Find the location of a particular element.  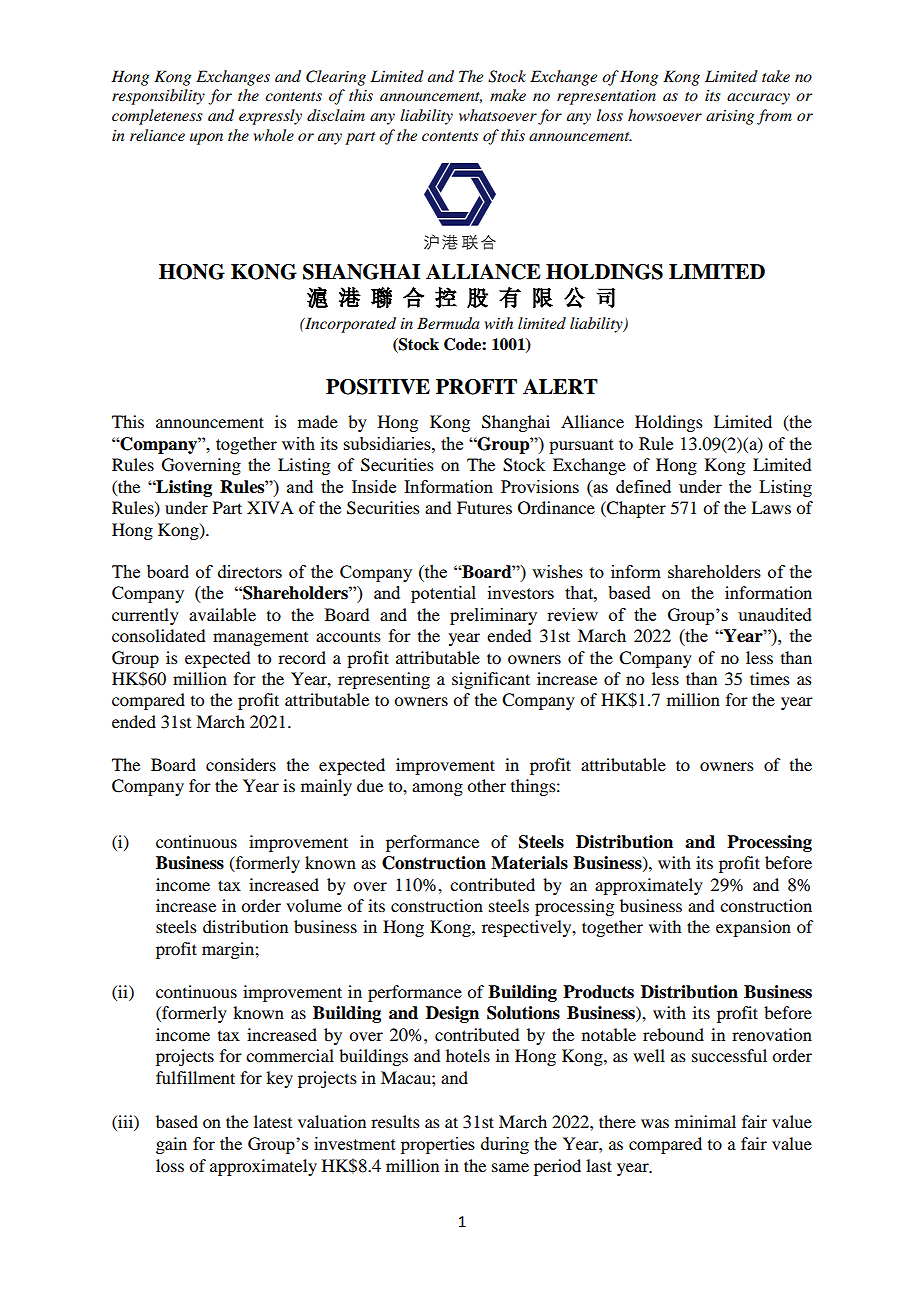

made is located at coordinates (318, 421).
